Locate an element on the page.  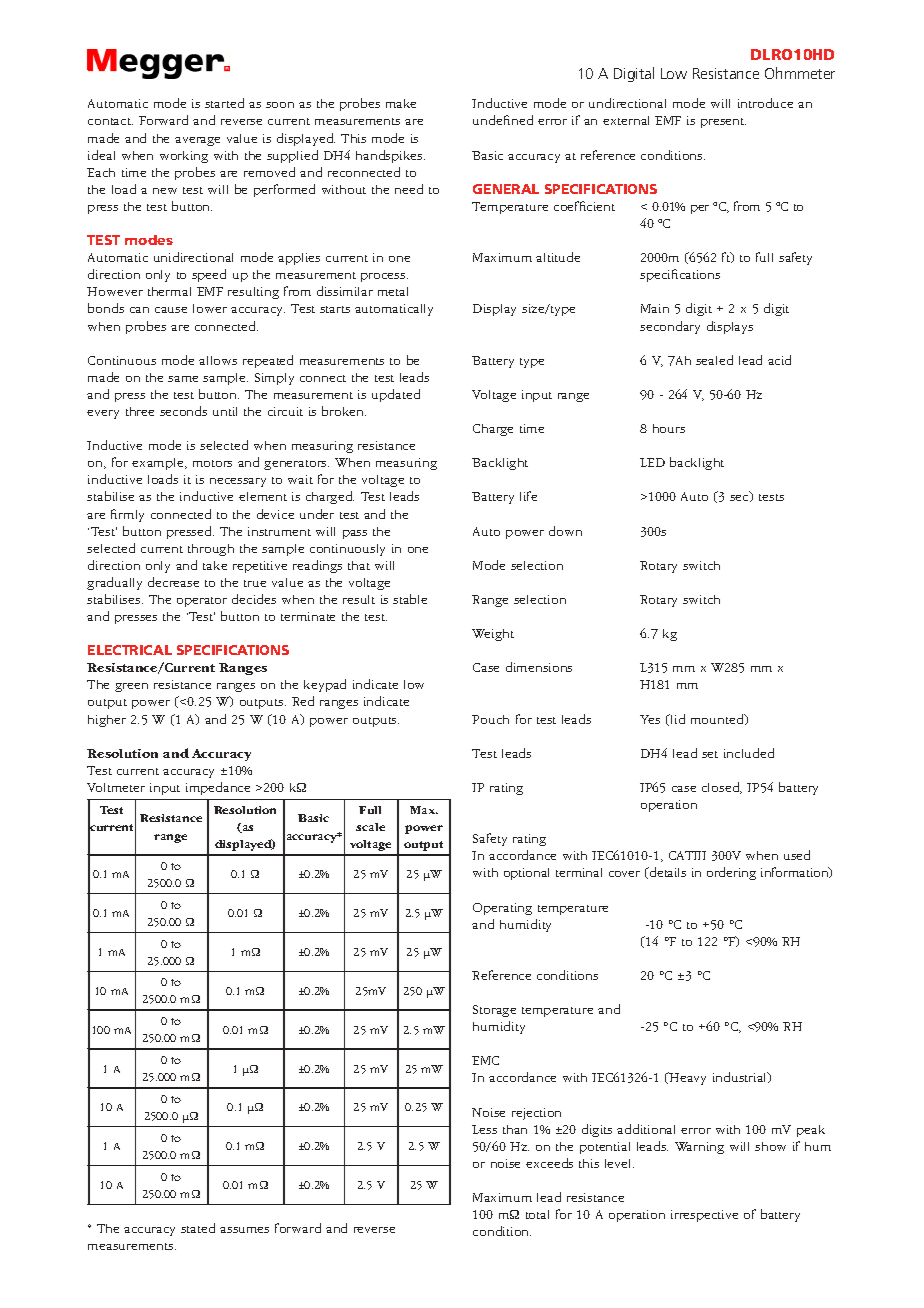
stated is located at coordinates (198, 1228).
